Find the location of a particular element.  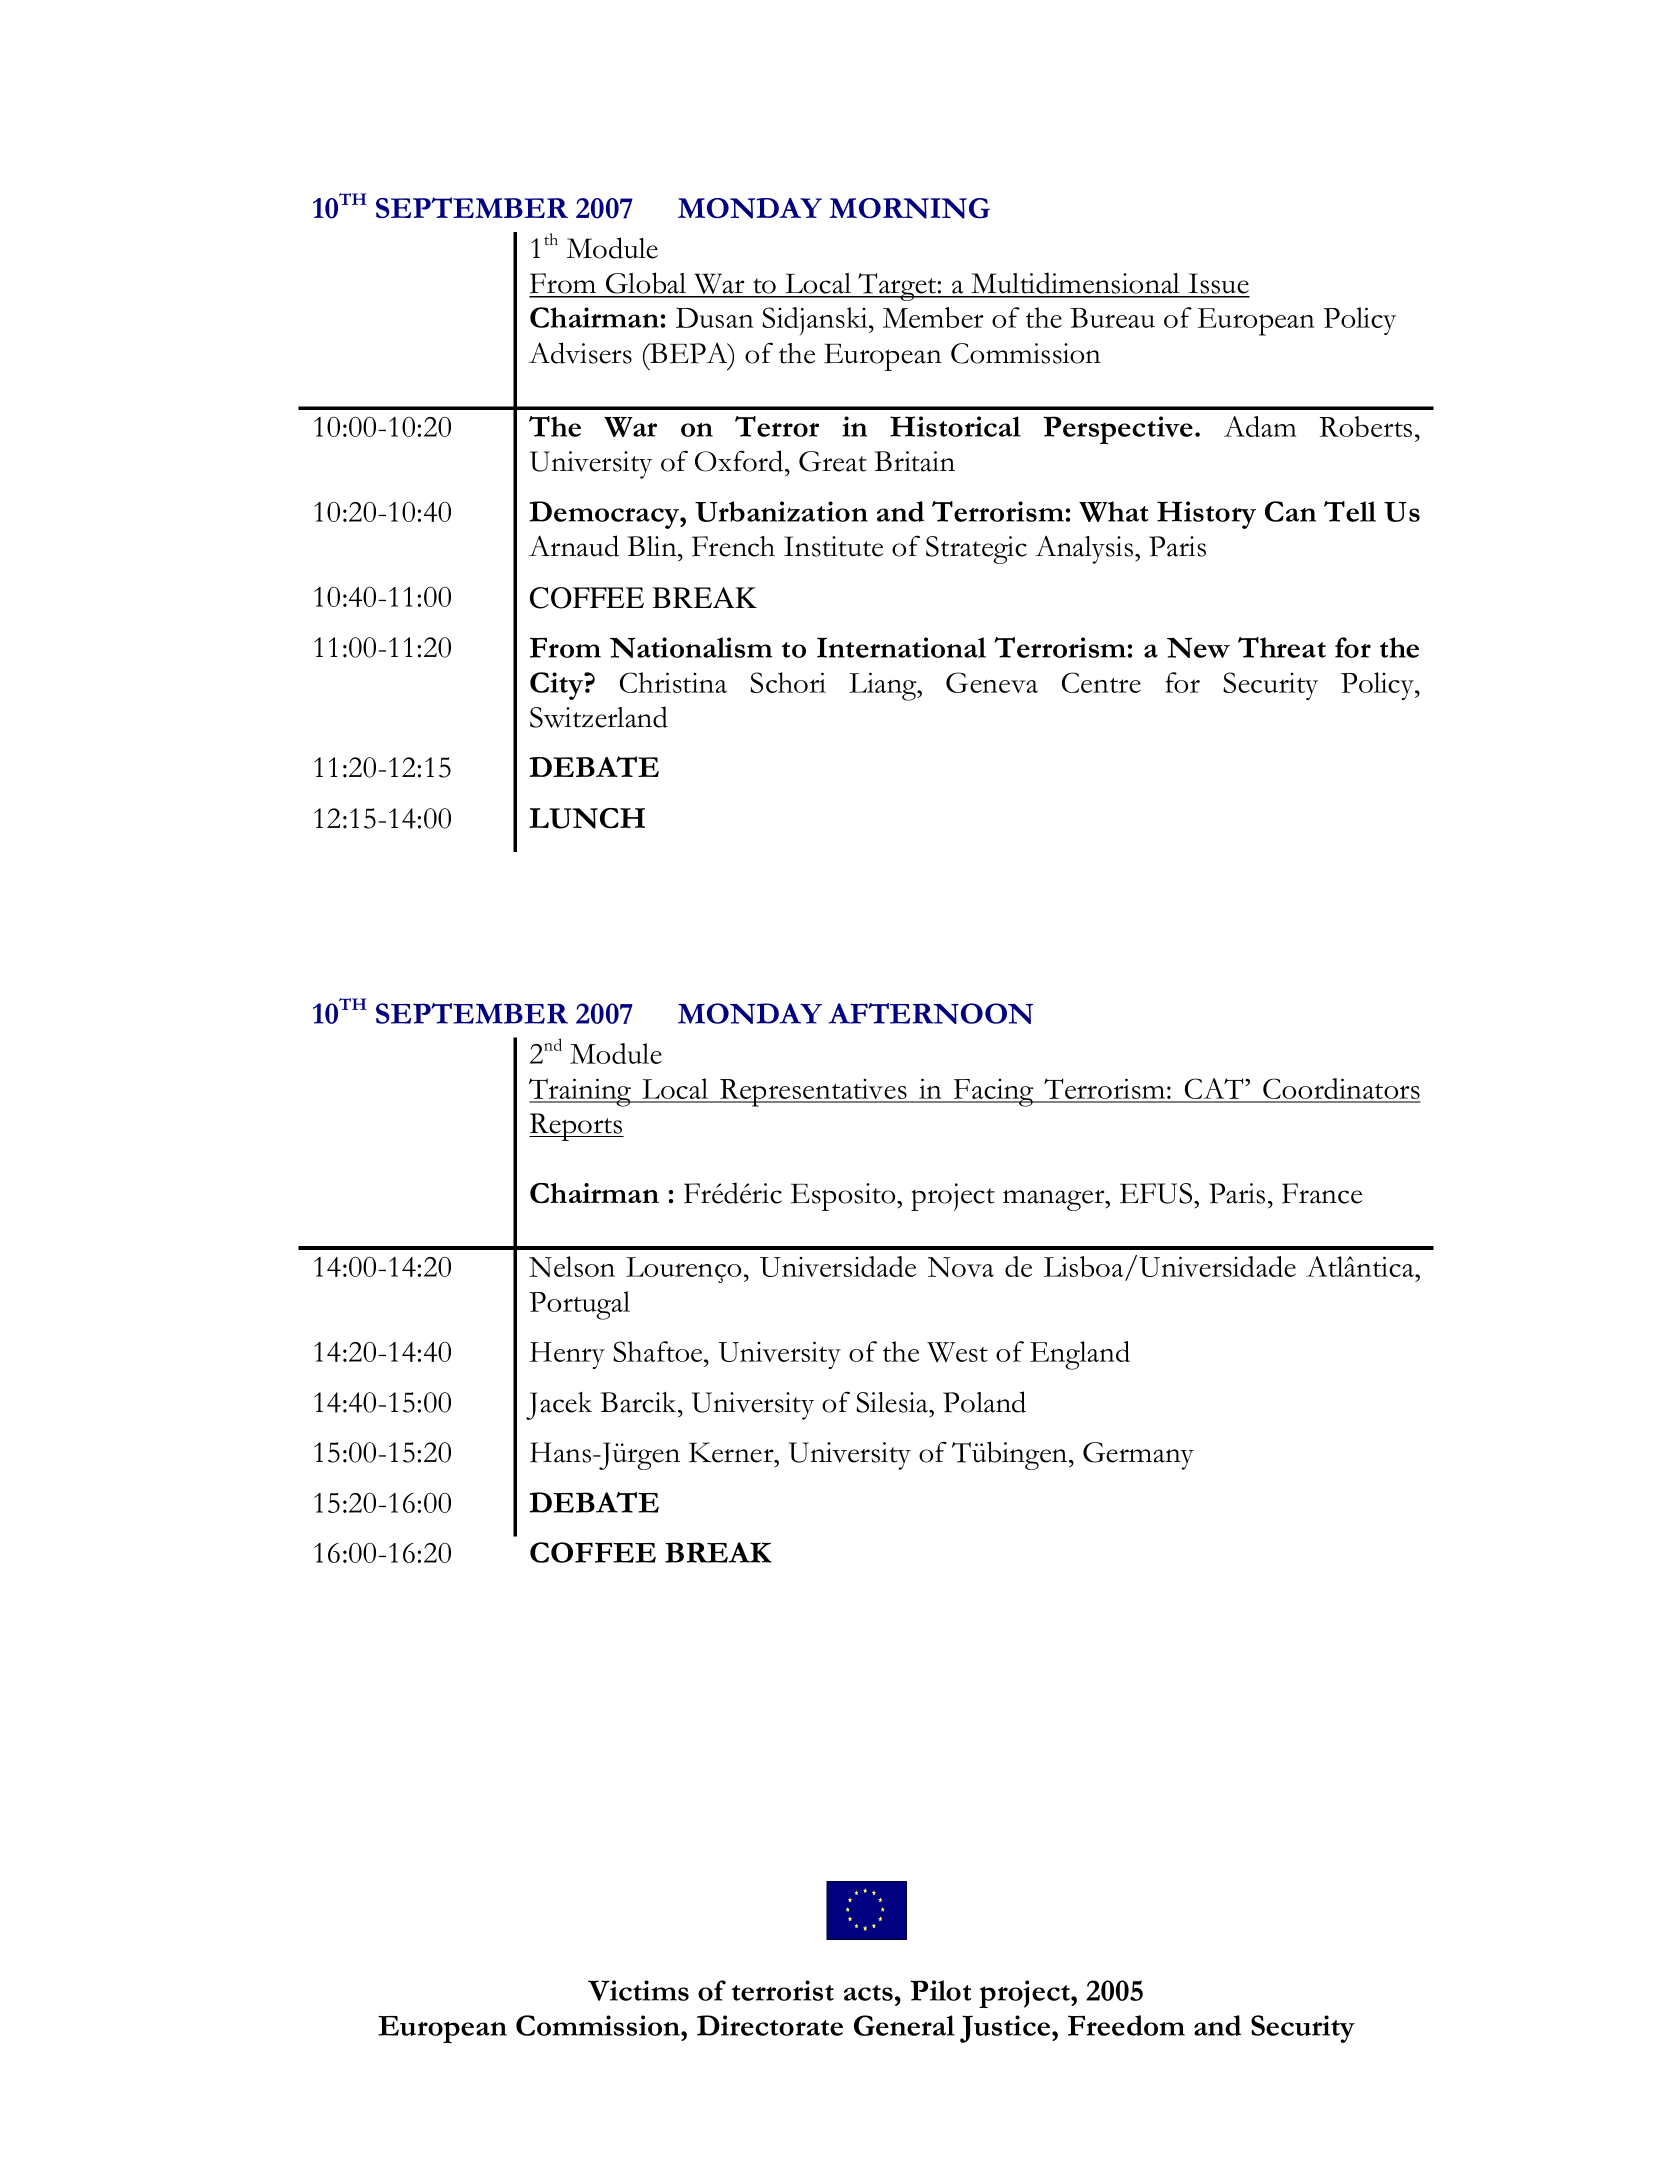

Kerner is located at coordinates (732, 1452).
